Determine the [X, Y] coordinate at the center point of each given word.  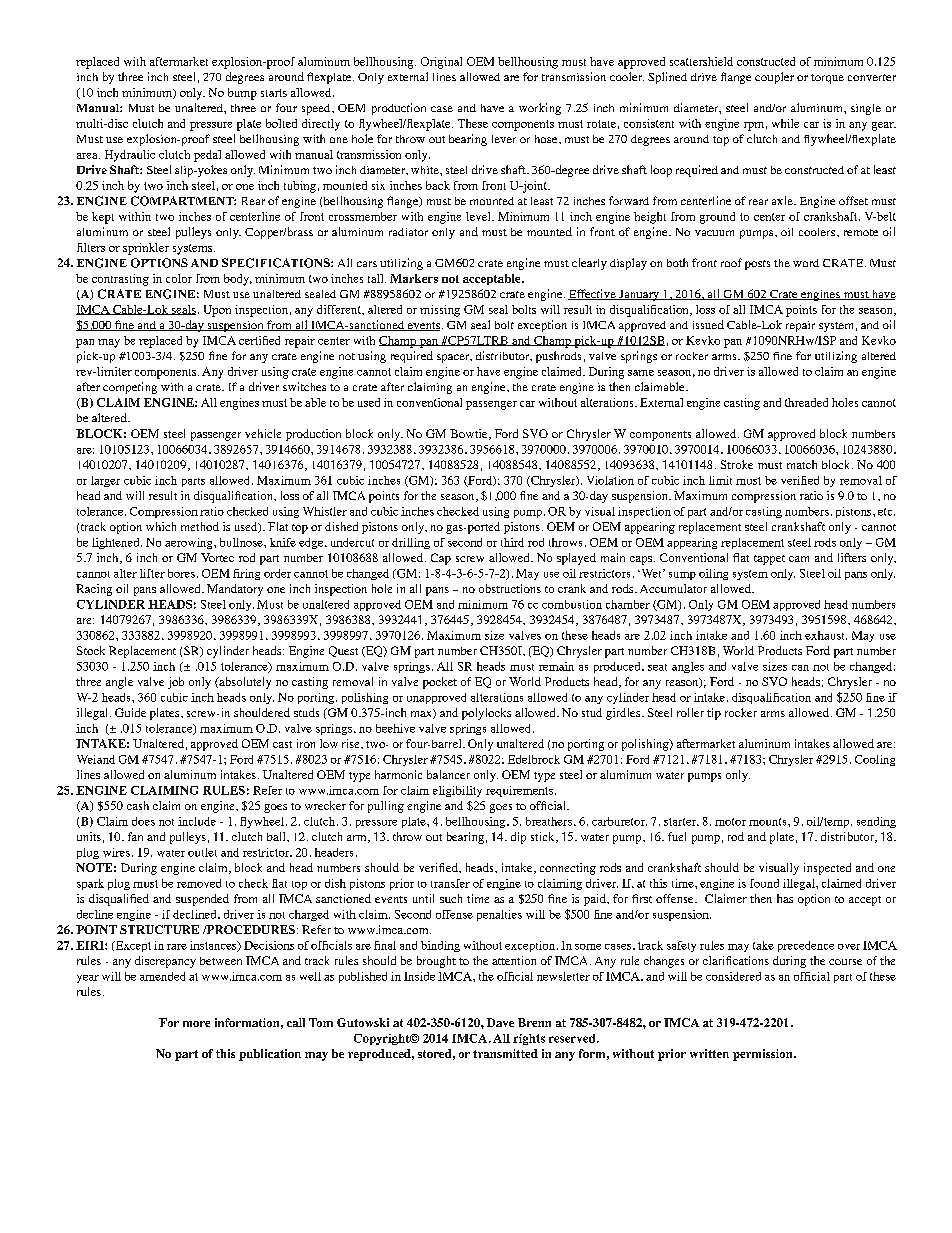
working [540, 109]
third [512, 542]
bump [242, 94]
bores [181, 573]
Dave [500, 1022]
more [196, 1024]
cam [799, 559]
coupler [774, 78]
